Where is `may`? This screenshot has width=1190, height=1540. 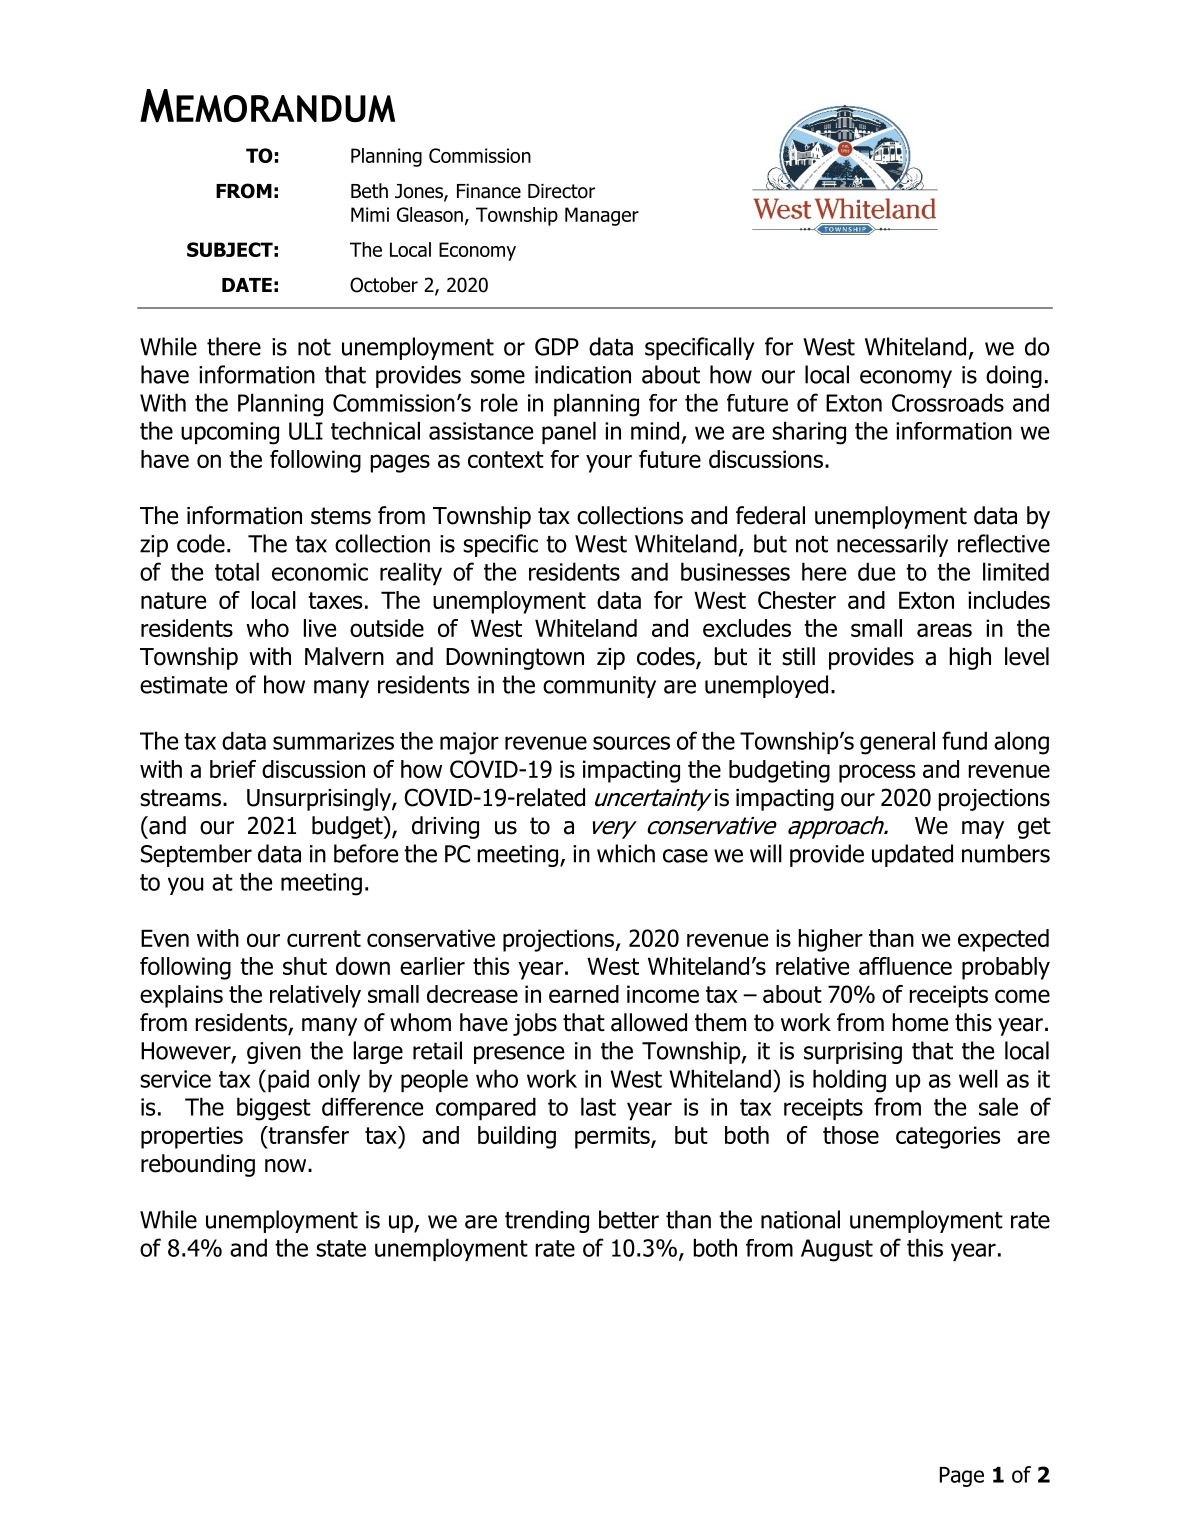 may is located at coordinates (983, 830).
